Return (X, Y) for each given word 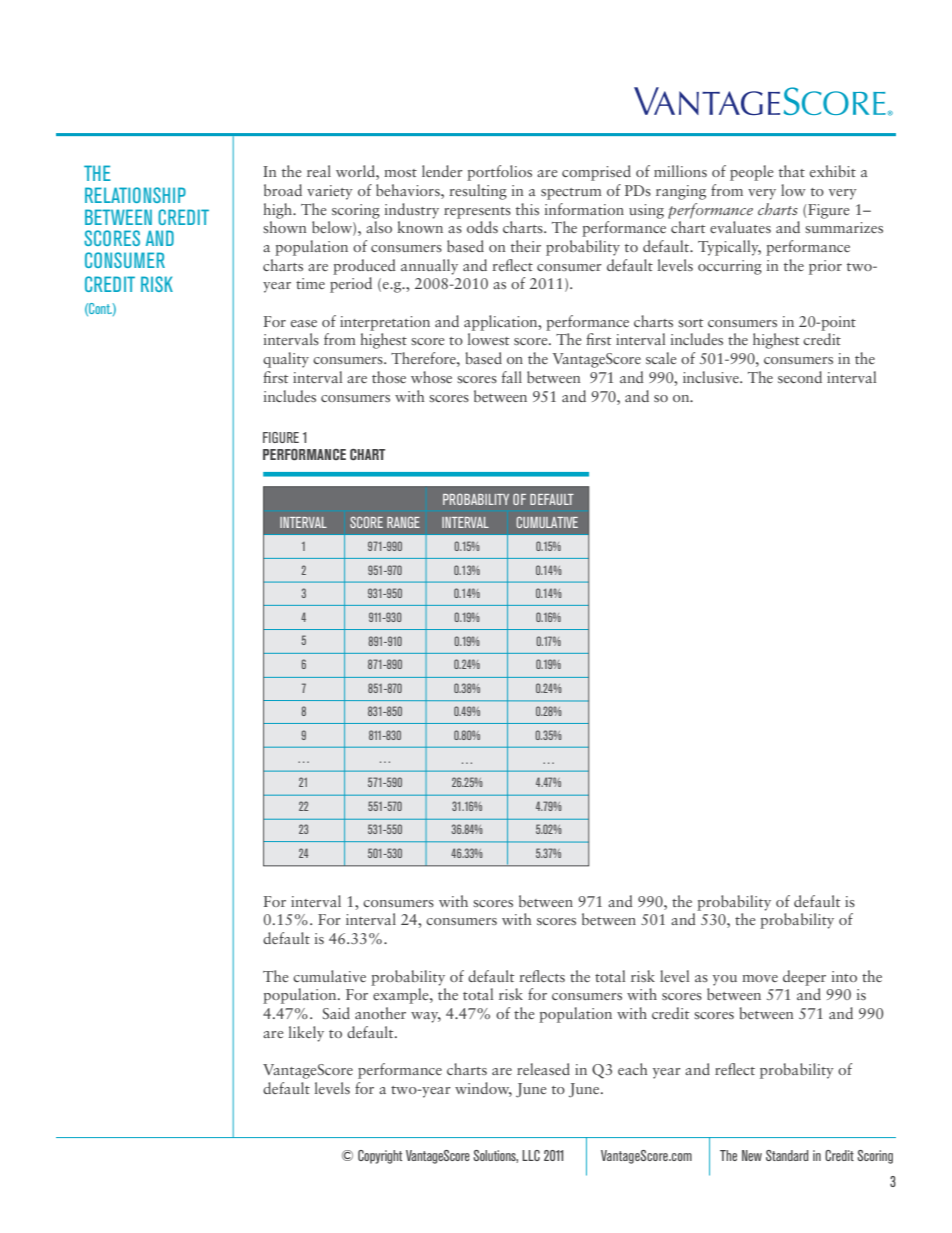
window (483, 1089)
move (760, 978)
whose (431, 377)
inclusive (712, 377)
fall (512, 377)
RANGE (403, 522)
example (402, 996)
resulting (478, 192)
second (800, 377)
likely (306, 1034)
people (751, 173)
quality (286, 360)
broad (283, 190)
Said (336, 1013)
